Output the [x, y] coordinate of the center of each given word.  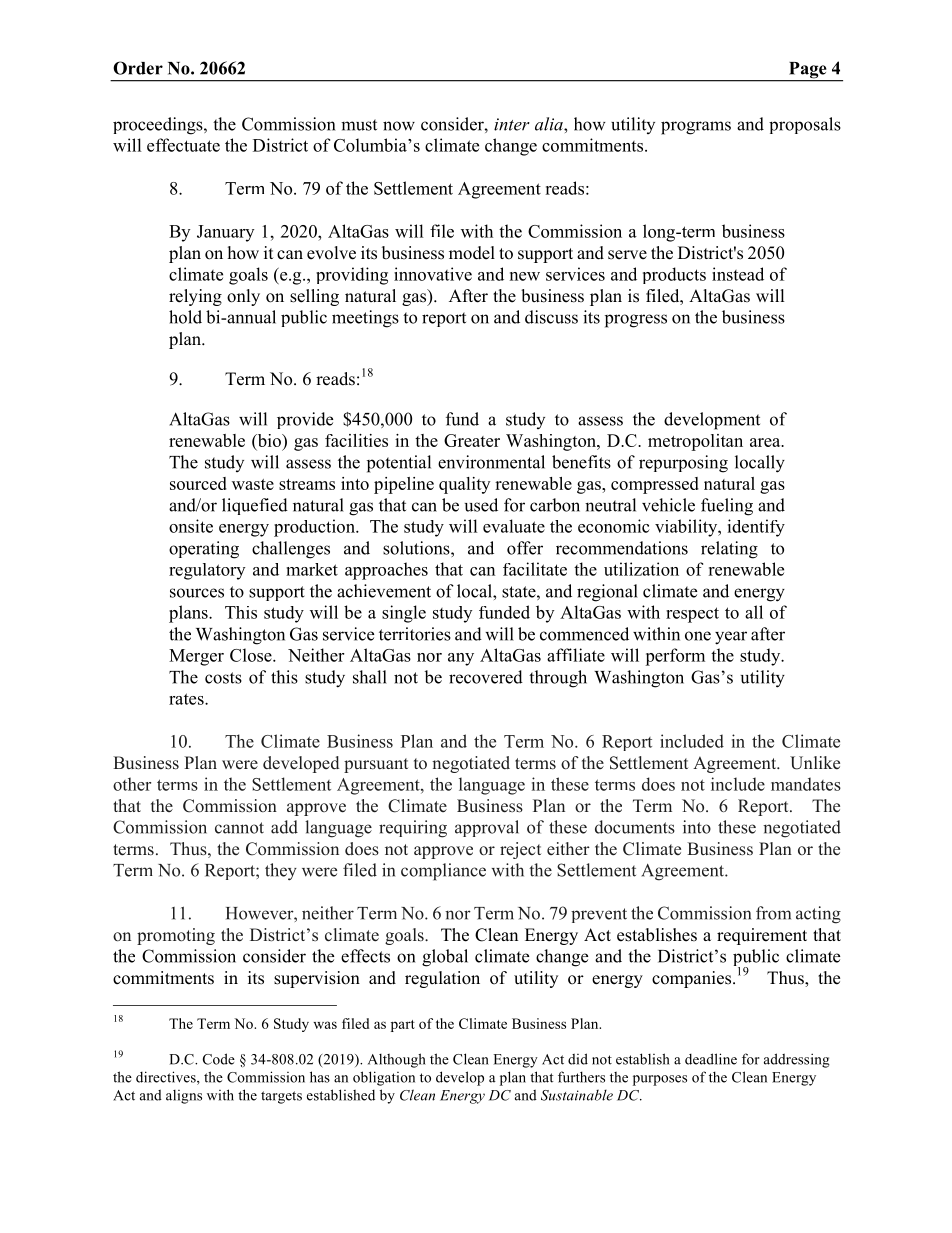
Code [219, 1059]
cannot [239, 828]
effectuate [183, 145]
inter [512, 124]
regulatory [207, 571]
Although [397, 1060]
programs [696, 128]
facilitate [535, 569]
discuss [551, 317]
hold [185, 317]
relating [729, 550]
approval [487, 828]
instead [738, 274]
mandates [806, 784]
